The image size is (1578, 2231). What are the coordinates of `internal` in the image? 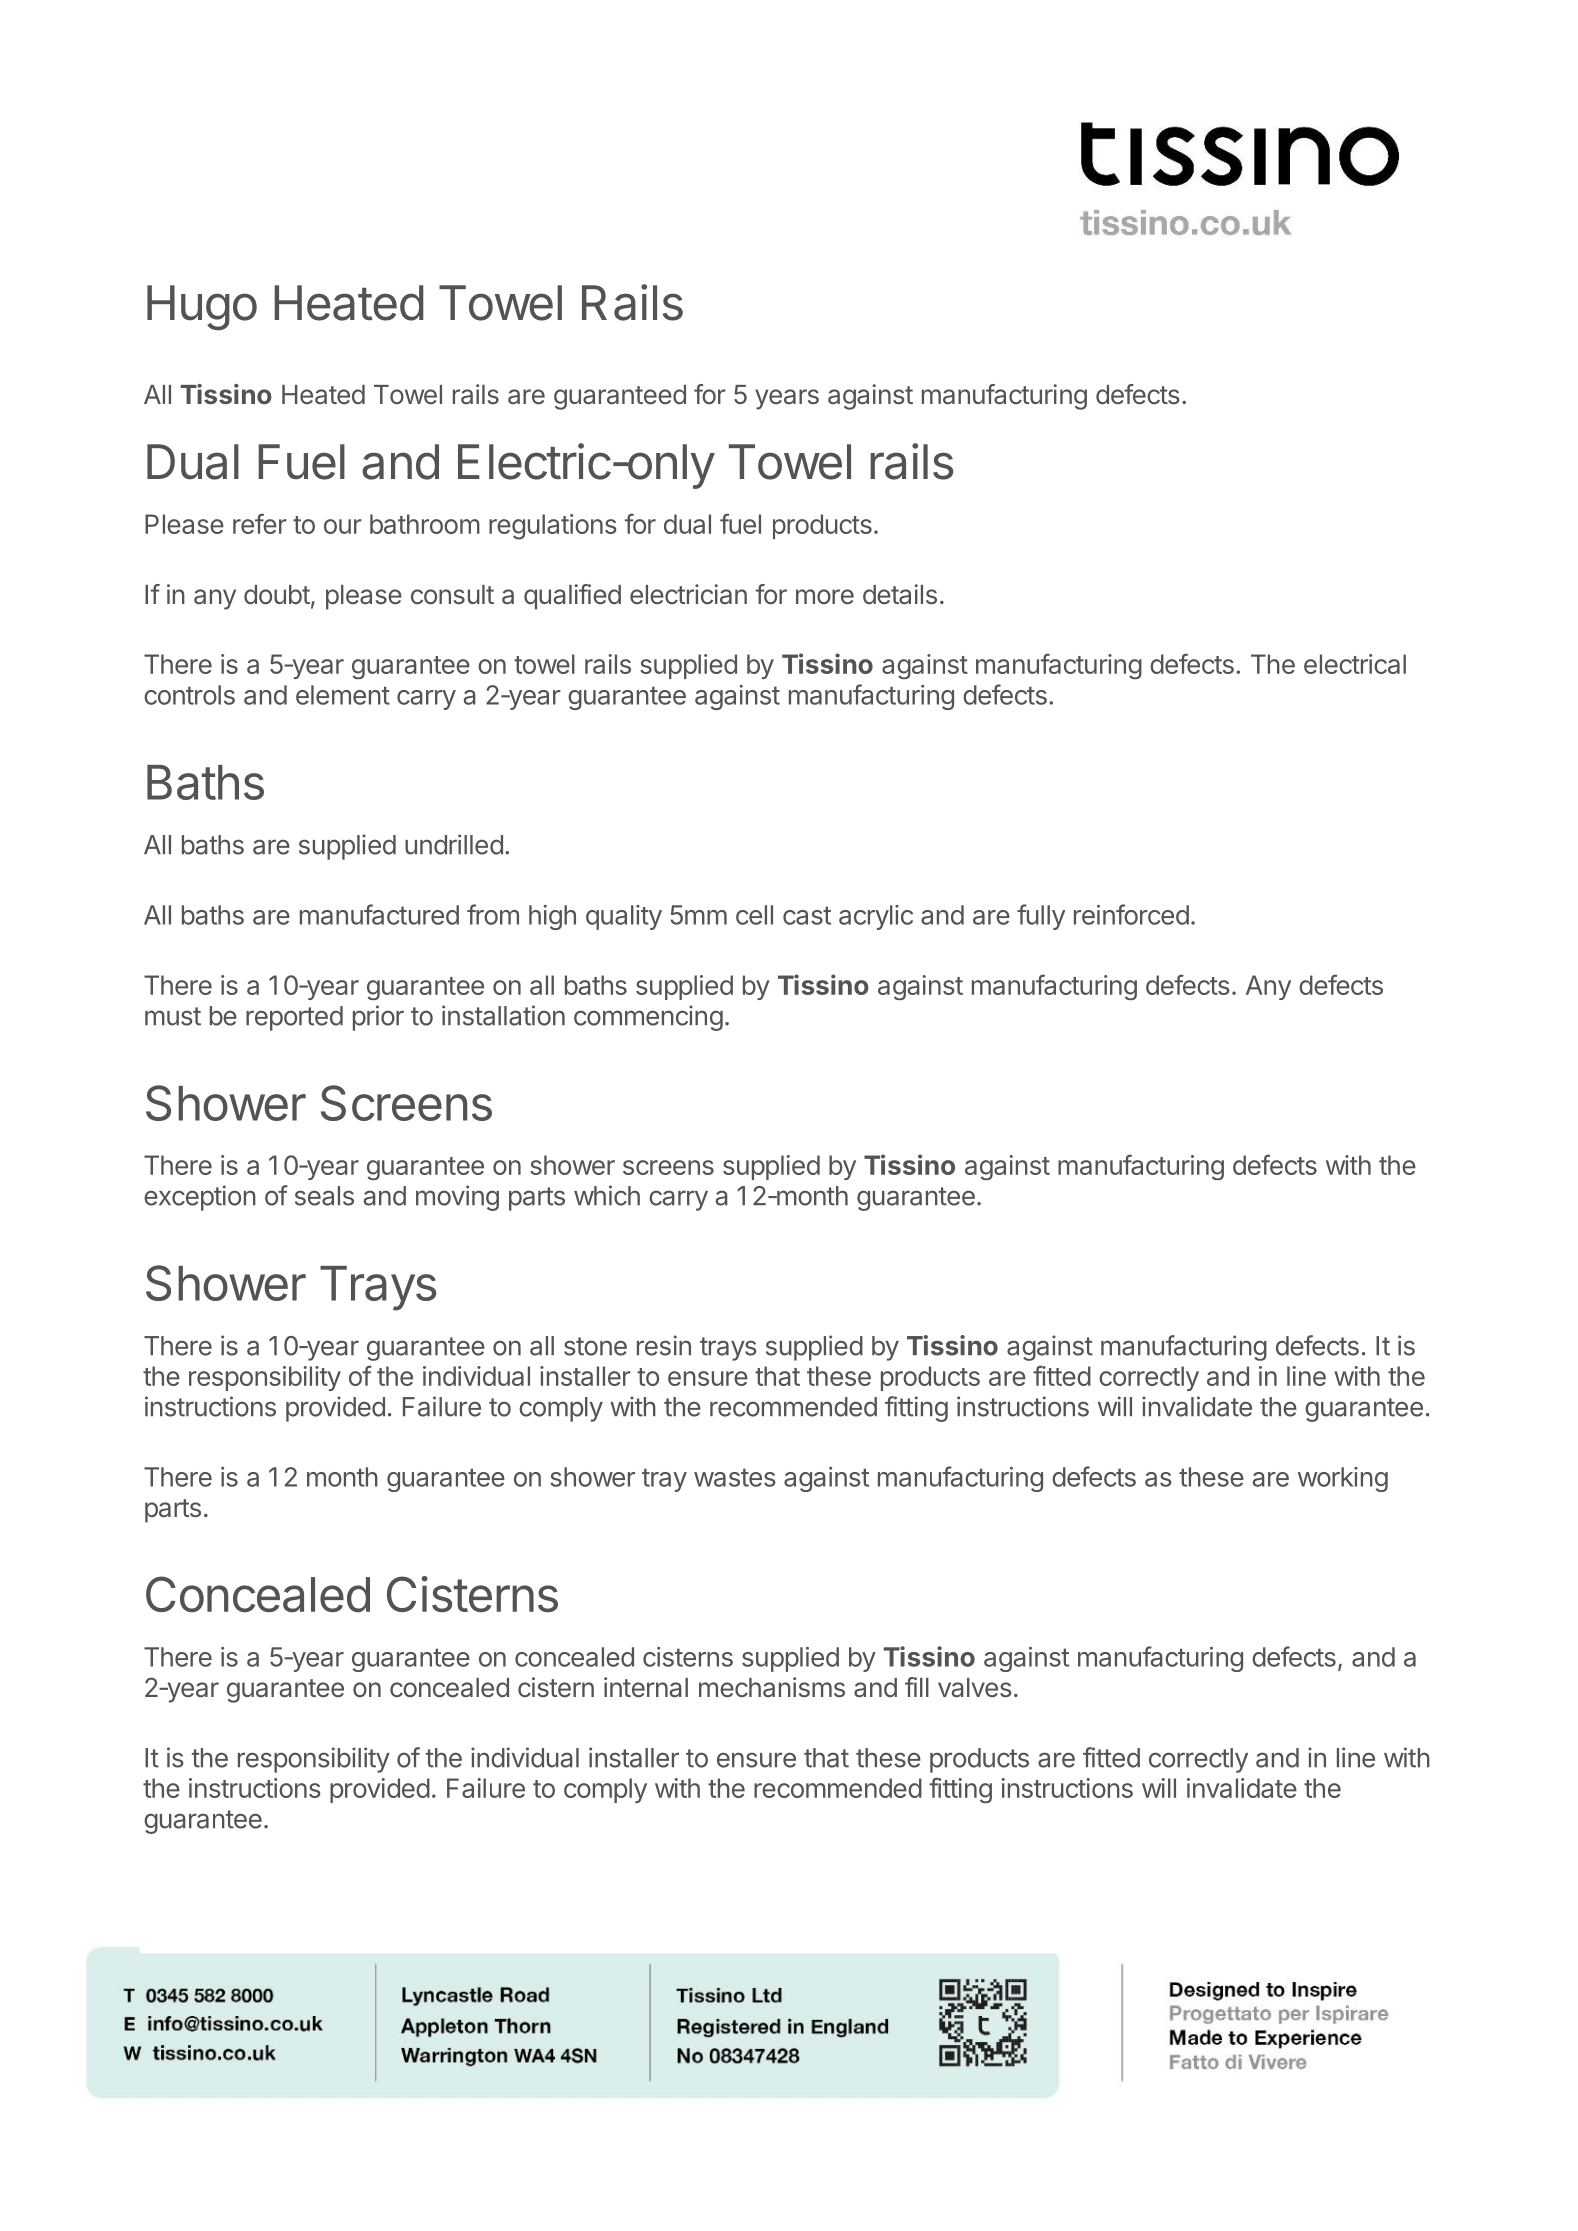 It's located at (646, 1687).
